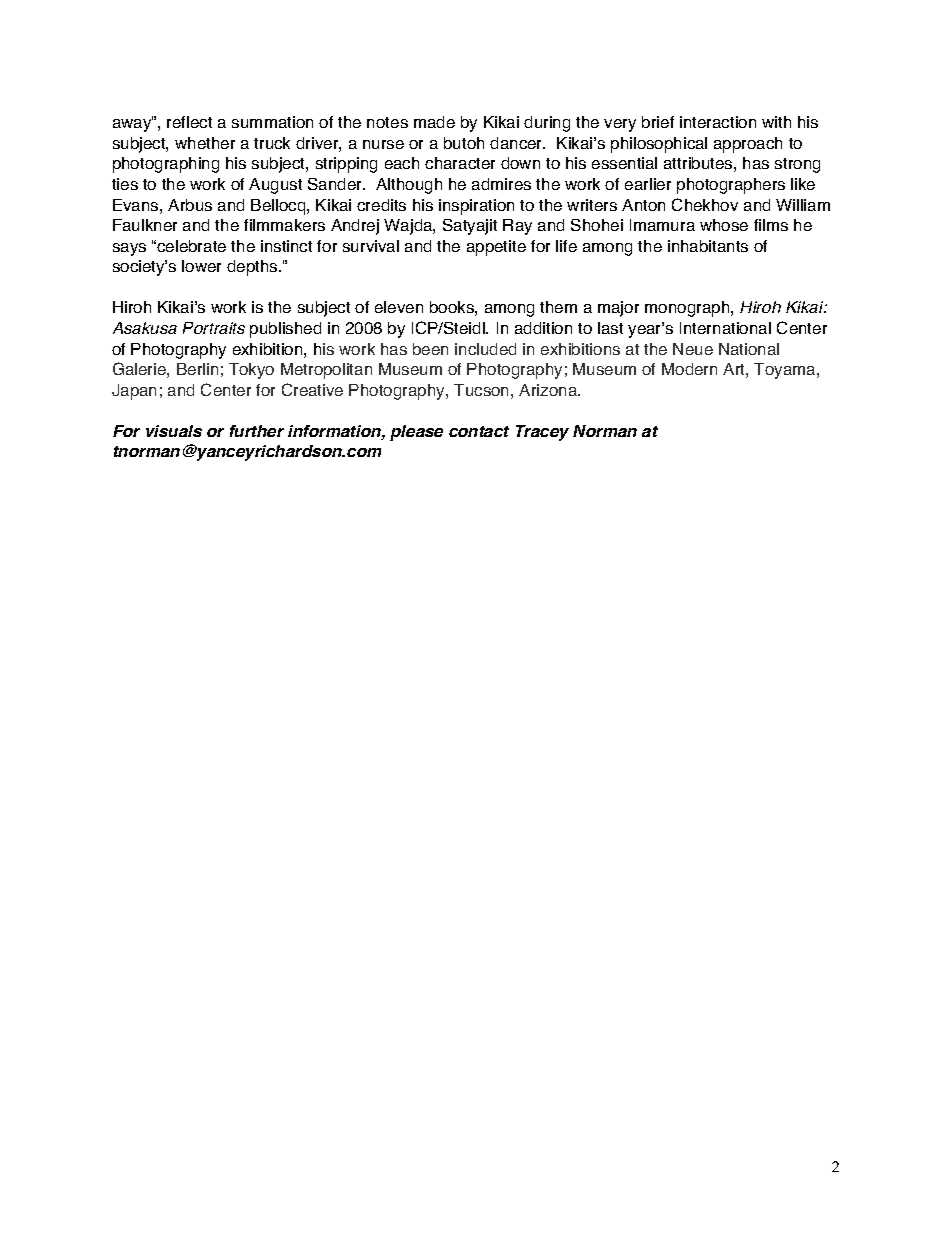  Describe the element at coordinates (399, 307) in the screenshot. I see `eleven` at that location.
